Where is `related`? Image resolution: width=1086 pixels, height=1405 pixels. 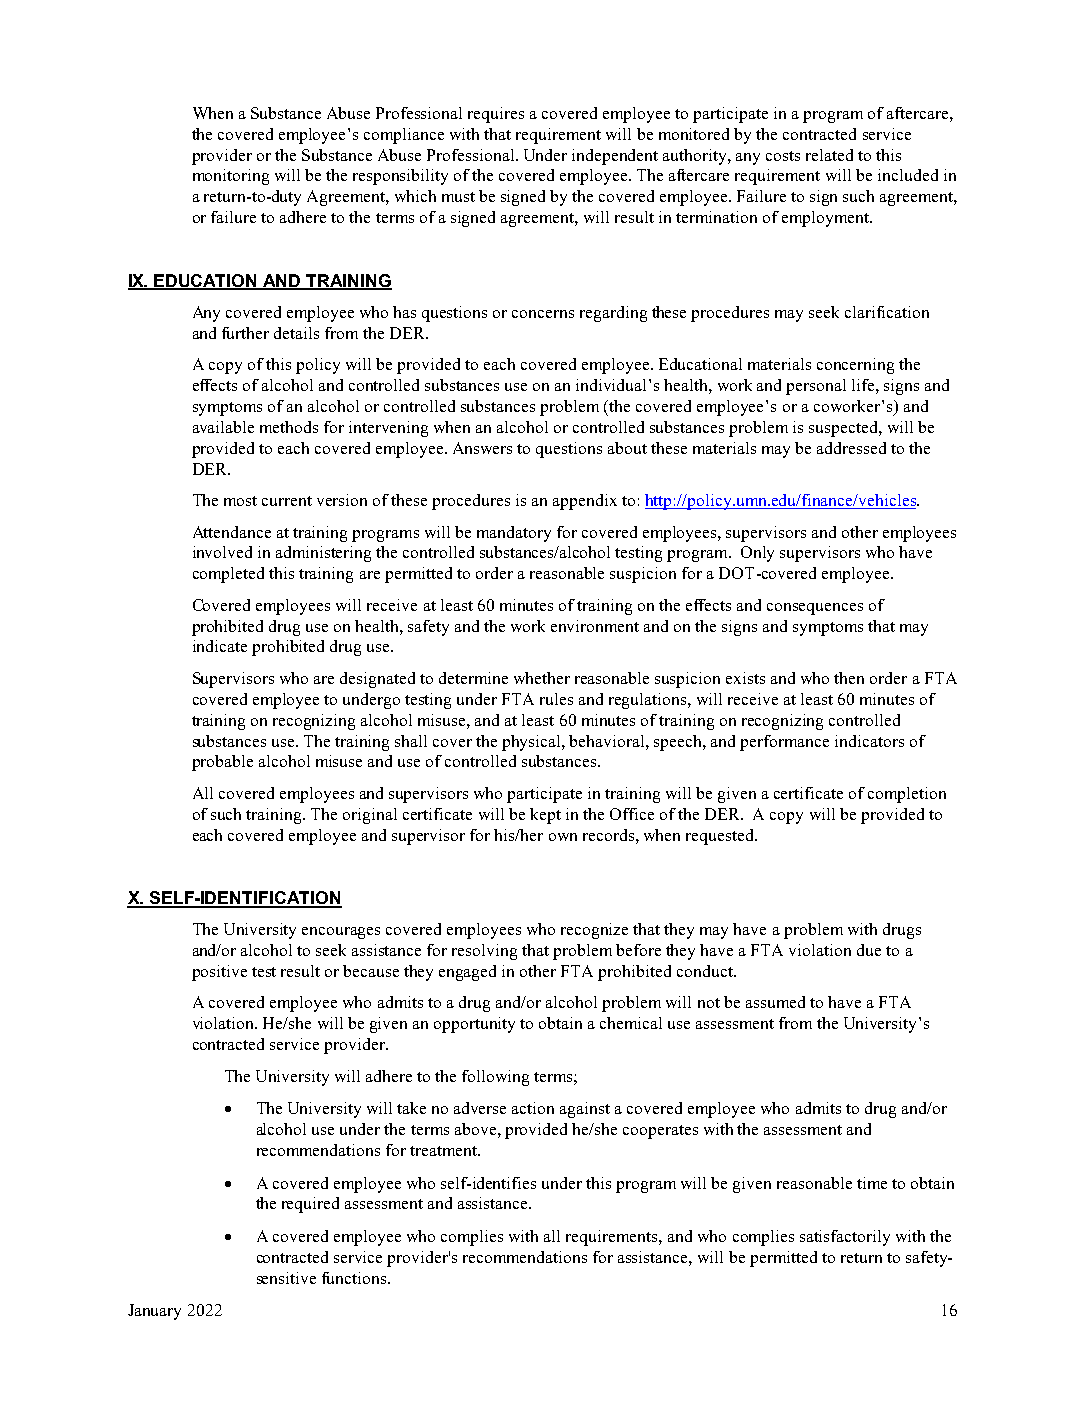 related is located at coordinates (829, 155).
